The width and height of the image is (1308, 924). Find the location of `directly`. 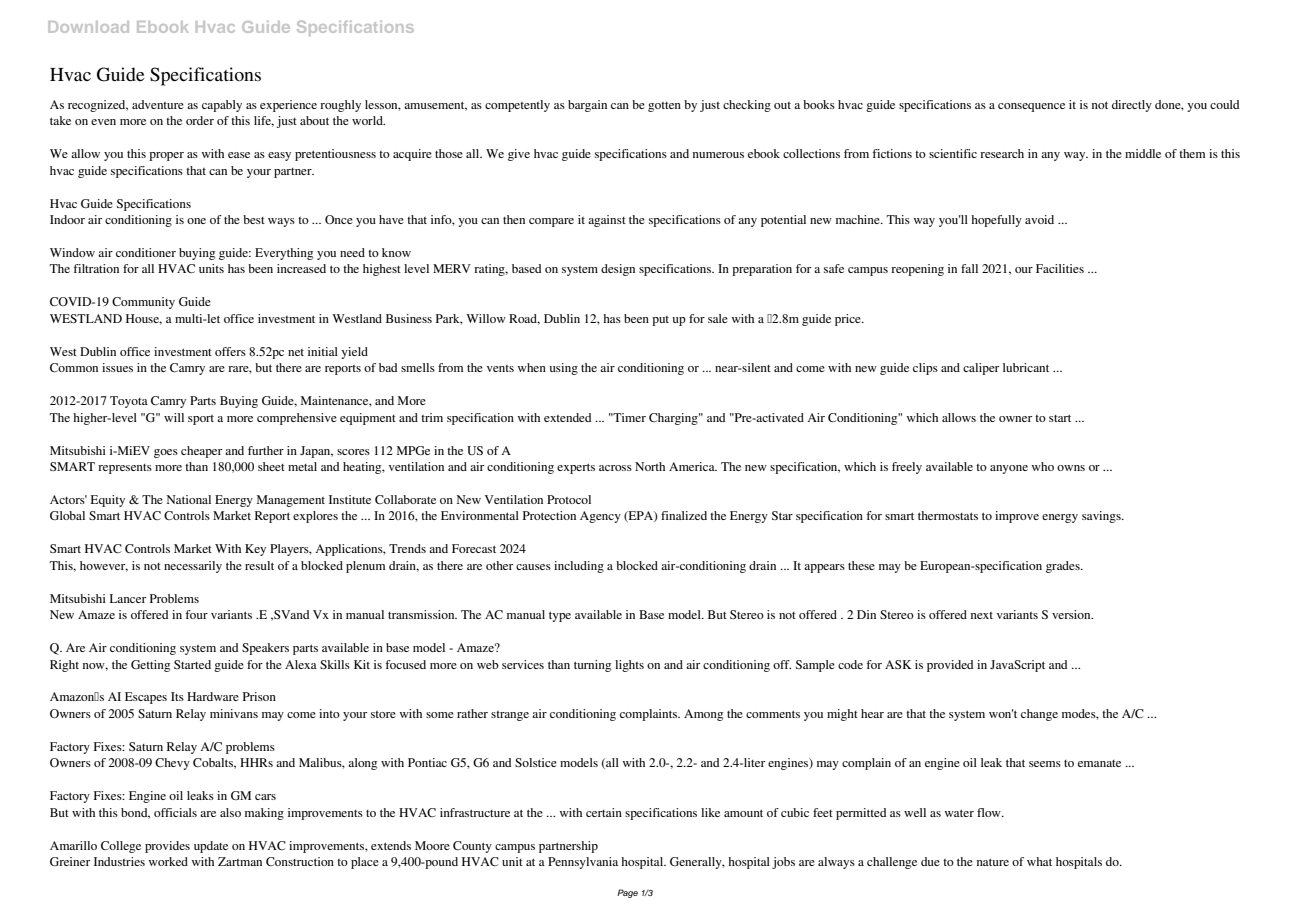

directly is located at coordinates (1132, 106).
